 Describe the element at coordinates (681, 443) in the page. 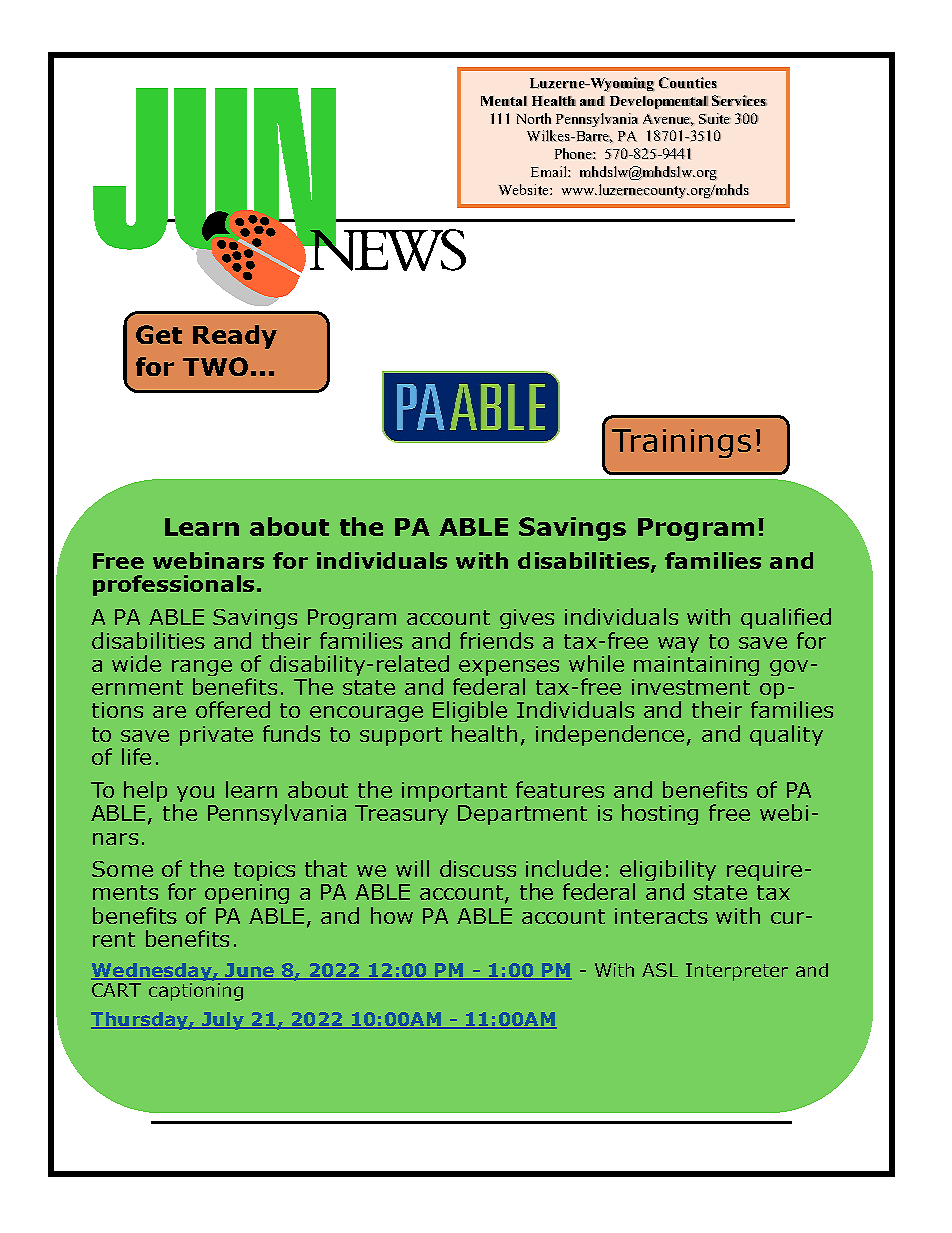

I see `Trainings` at that location.
